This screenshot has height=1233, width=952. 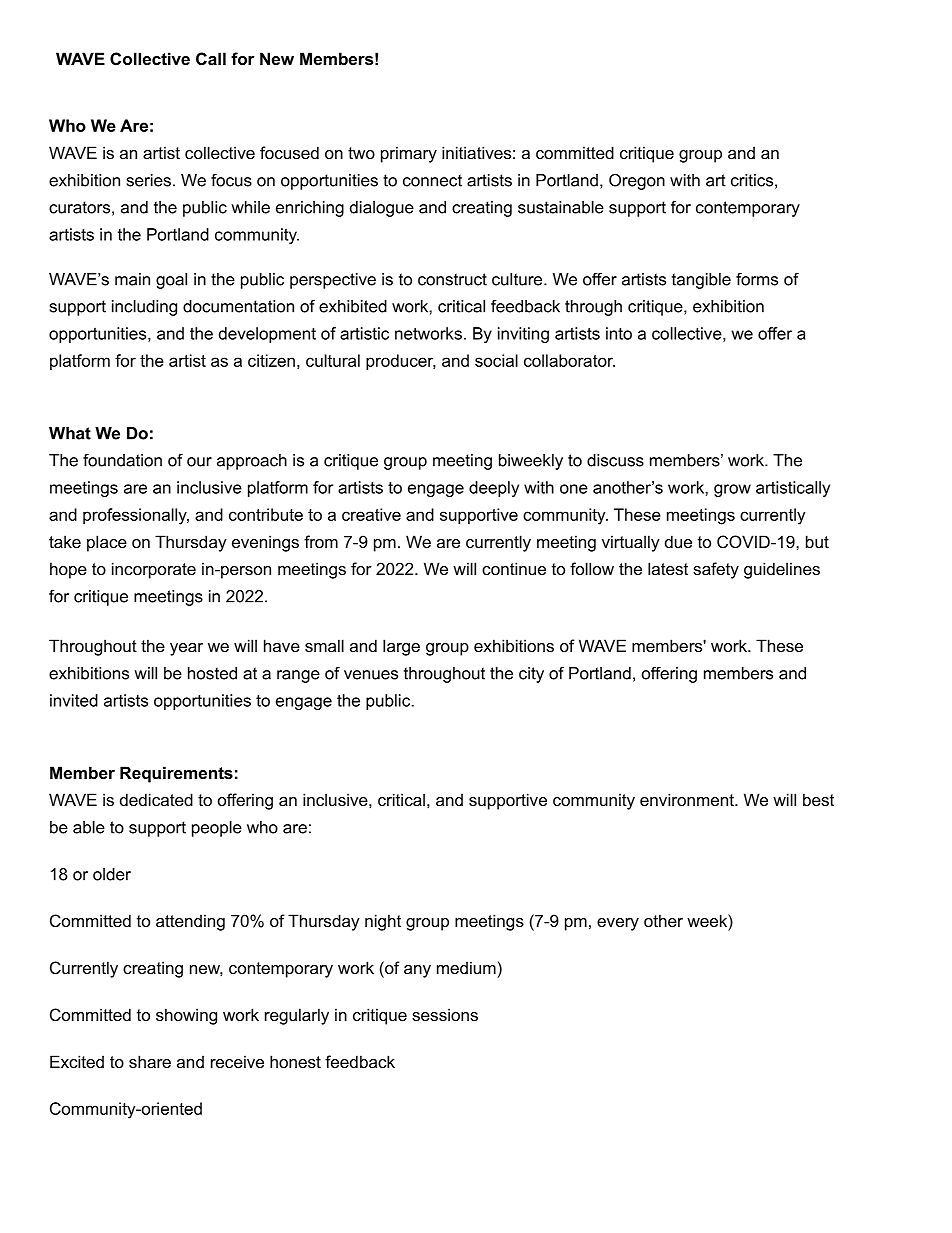 What do you see at coordinates (688, 799) in the screenshot?
I see `environment` at bounding box center [688, 799].
